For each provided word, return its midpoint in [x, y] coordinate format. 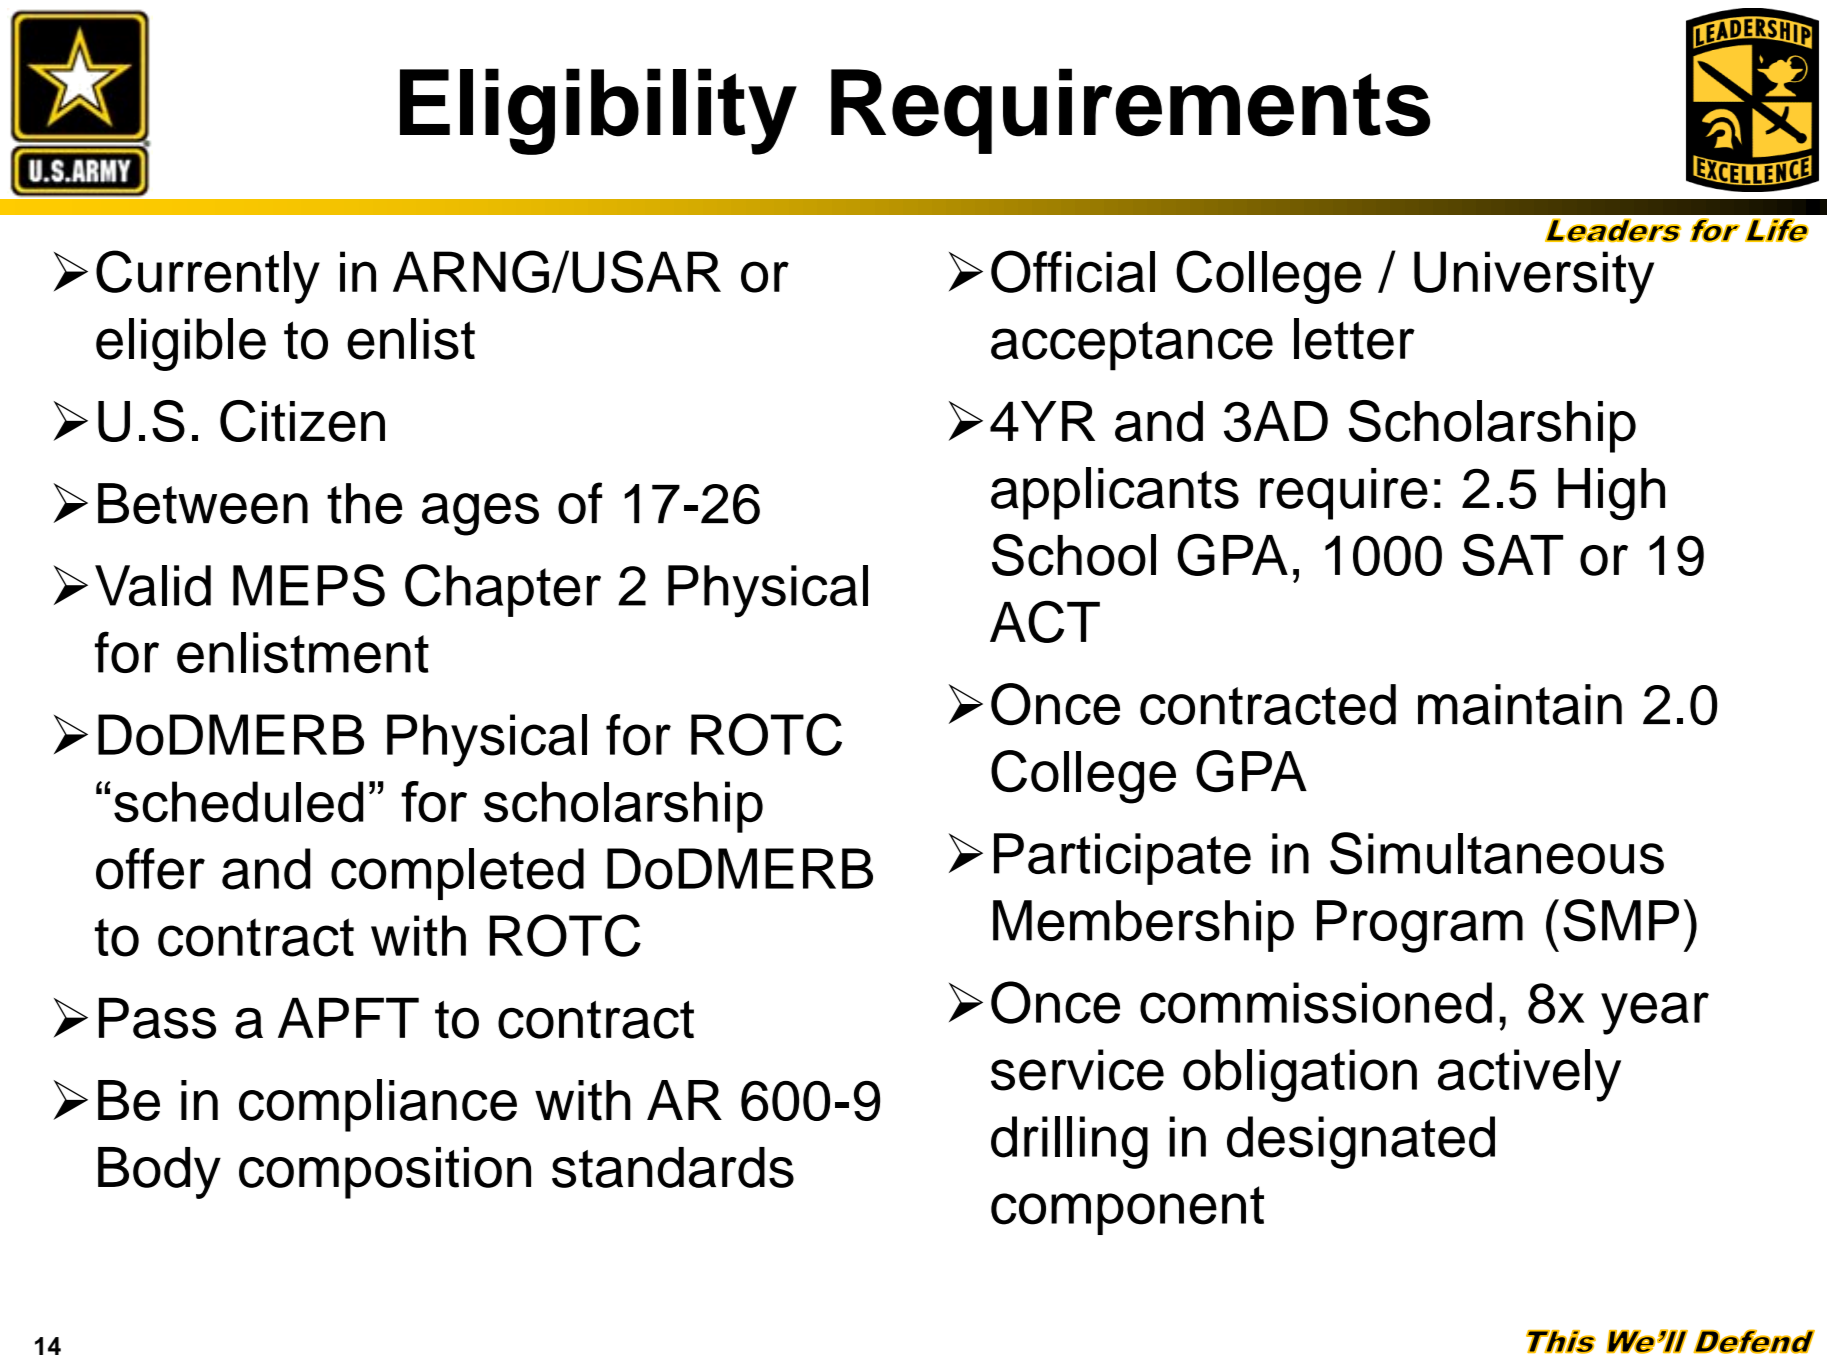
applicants [1115, 493]
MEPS [309, 585]
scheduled [238, 802]
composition [385, 1173]
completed [457, 874]
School [1074, 555]
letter [1354, 339]
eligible [181, 344]
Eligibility [598, 111]
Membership [1143, 926]
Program [1420, 926]
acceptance [1132, 346]
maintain [1520, 704]
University [1534, 277]
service [1077, 1070]
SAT [1512, 555]
